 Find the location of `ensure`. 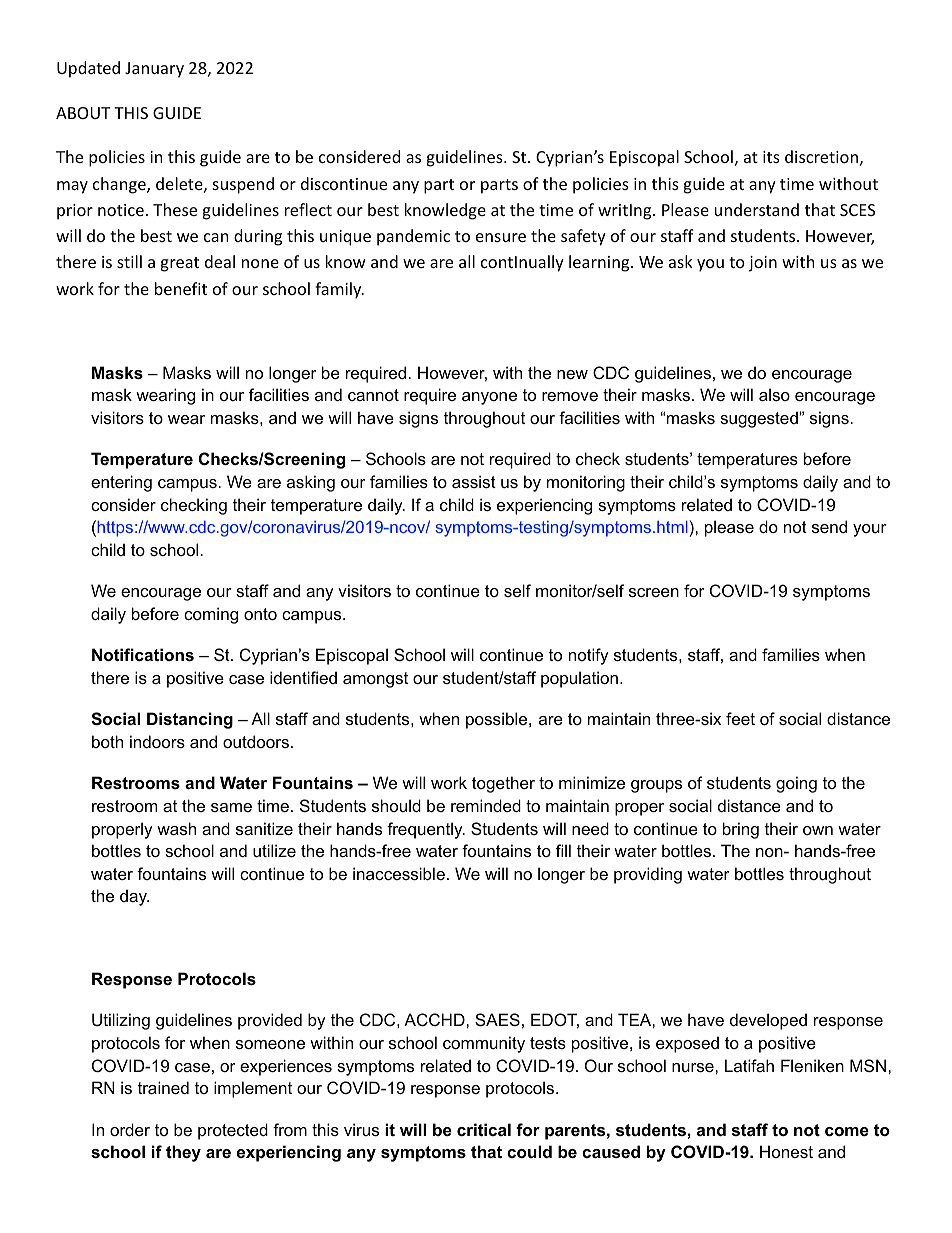

ensure is located at coordinates (501, 237).
